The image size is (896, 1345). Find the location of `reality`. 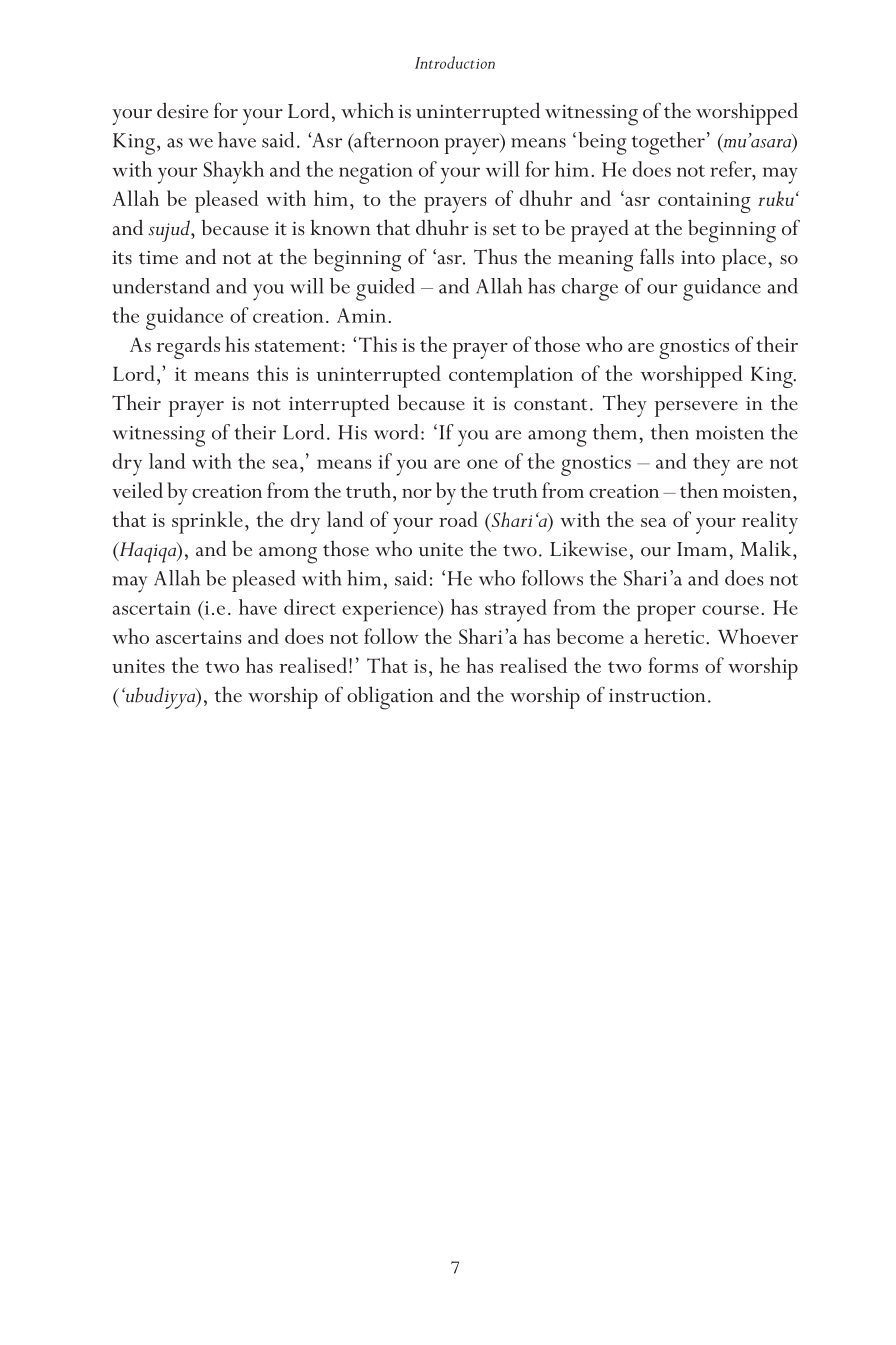

reality is located at coordinates (770, 522).
